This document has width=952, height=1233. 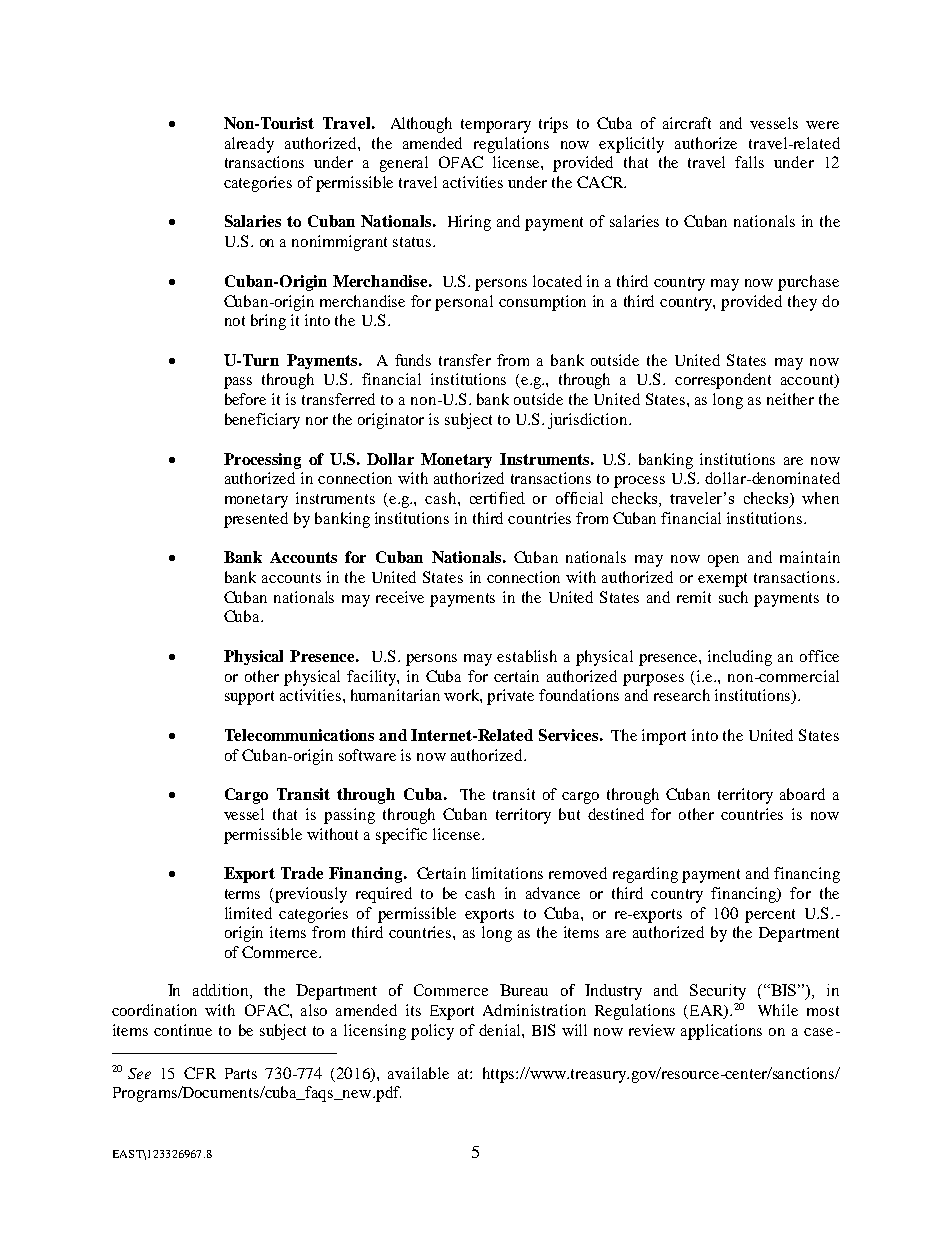 What do you see at coordinates (501, 1030) in the document?
I see `denial` at bounding box center [501, 1030].
